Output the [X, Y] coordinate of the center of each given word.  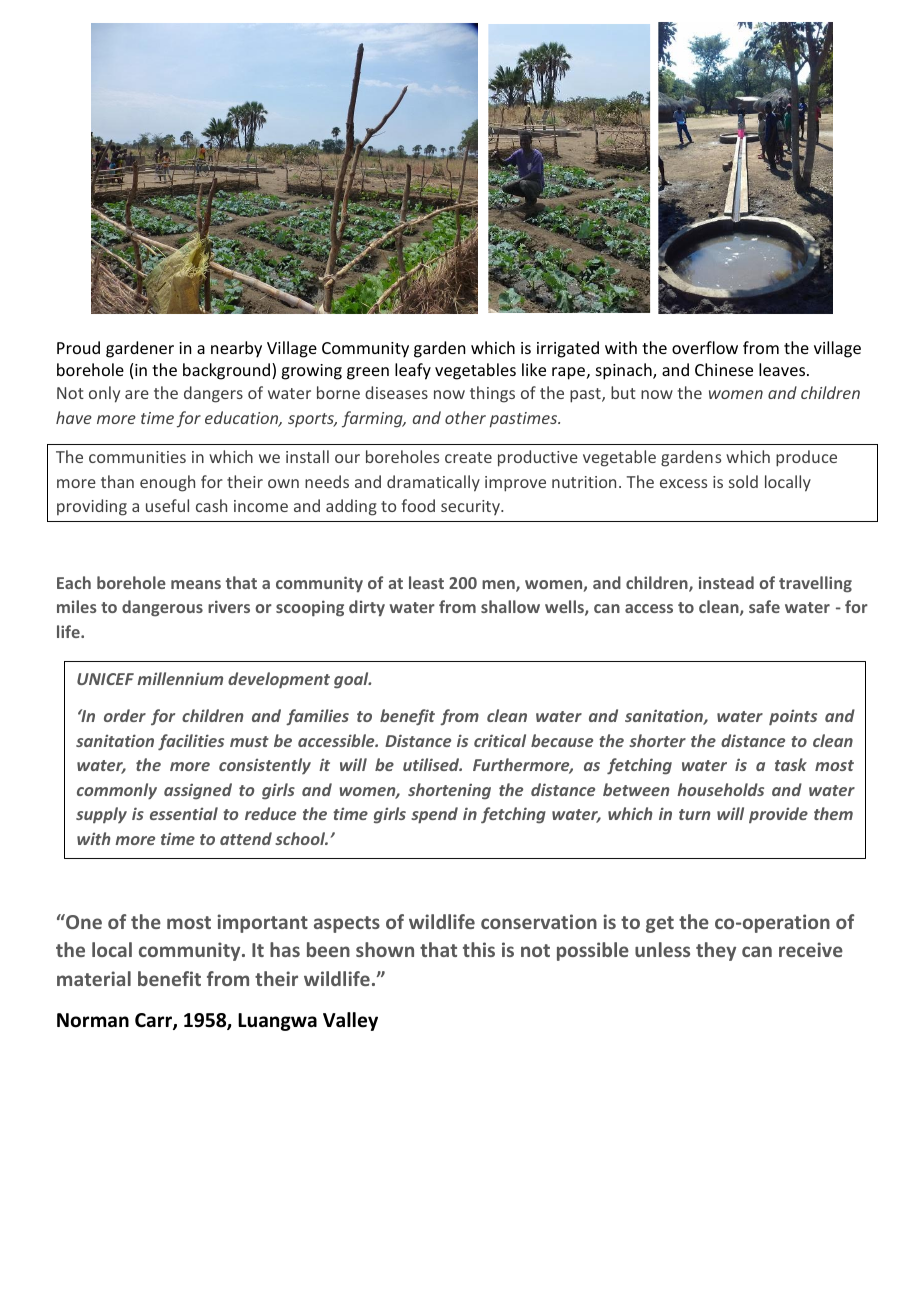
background [228, 371]
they [716, 951]
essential [184, 813]
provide [778, 815]
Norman [93, 1020]
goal [352, 680]
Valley [350, 1021]
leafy [413, 371]
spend [434, 815]
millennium [180, 678]
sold [743, 481]
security [471, 507]
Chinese [724, 369]
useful [167, 505]
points [793, 717]
